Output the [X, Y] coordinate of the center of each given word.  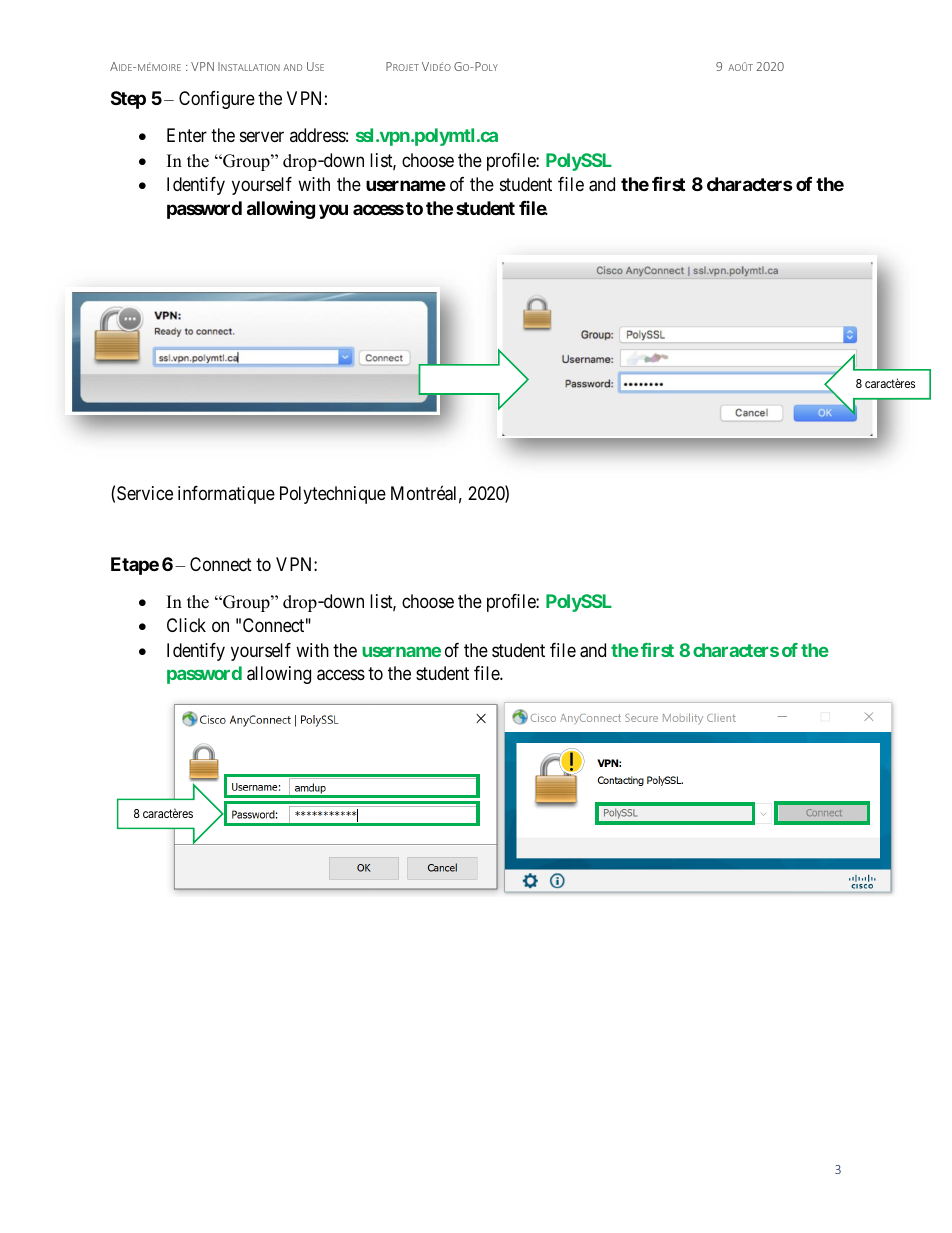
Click [186, 625]
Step [128, 100]
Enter [187, 135]
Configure [217, 100]
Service [145, 493]
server [262, 137]
